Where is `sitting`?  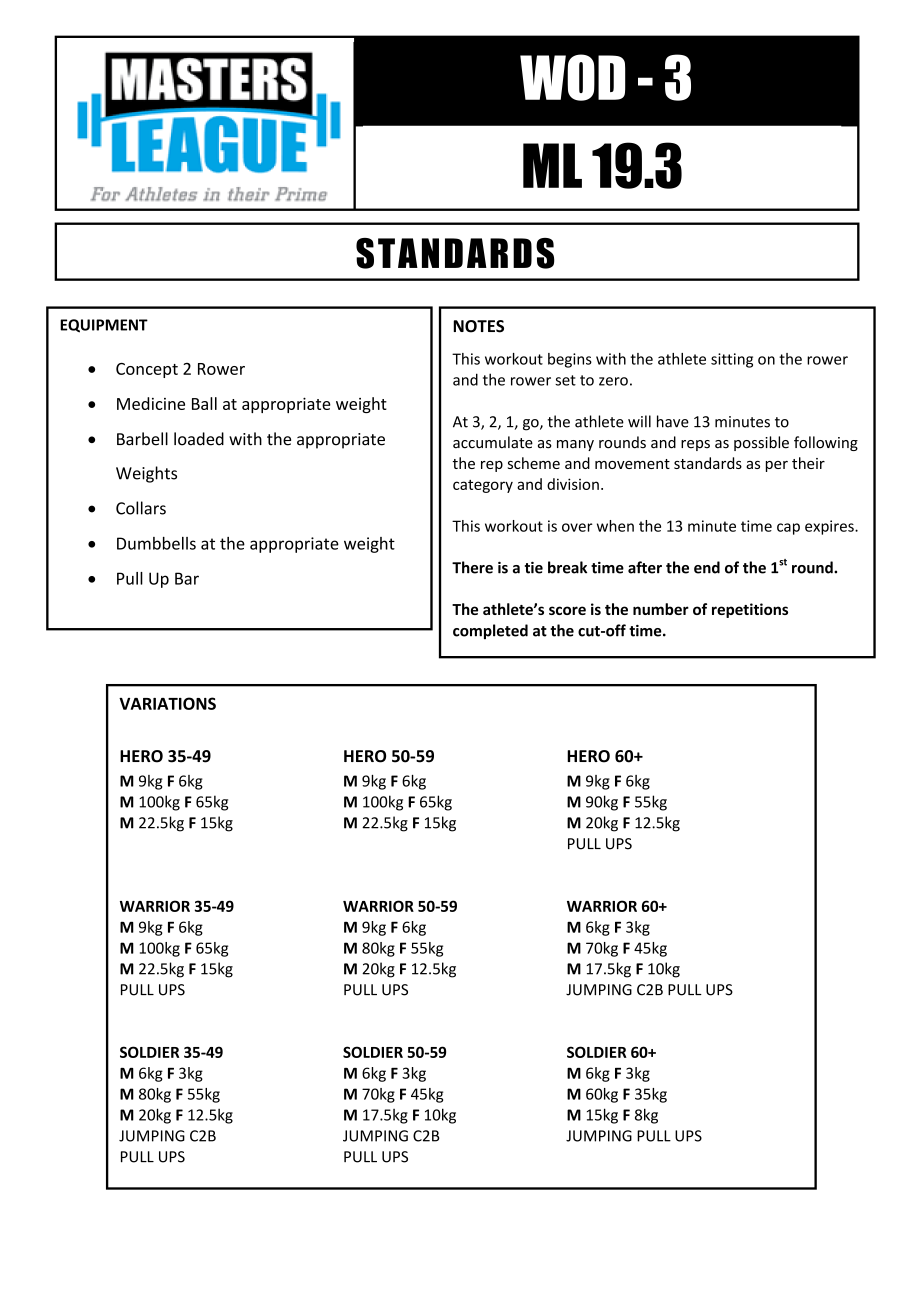 sitting is located at coordinates (732, 360).
